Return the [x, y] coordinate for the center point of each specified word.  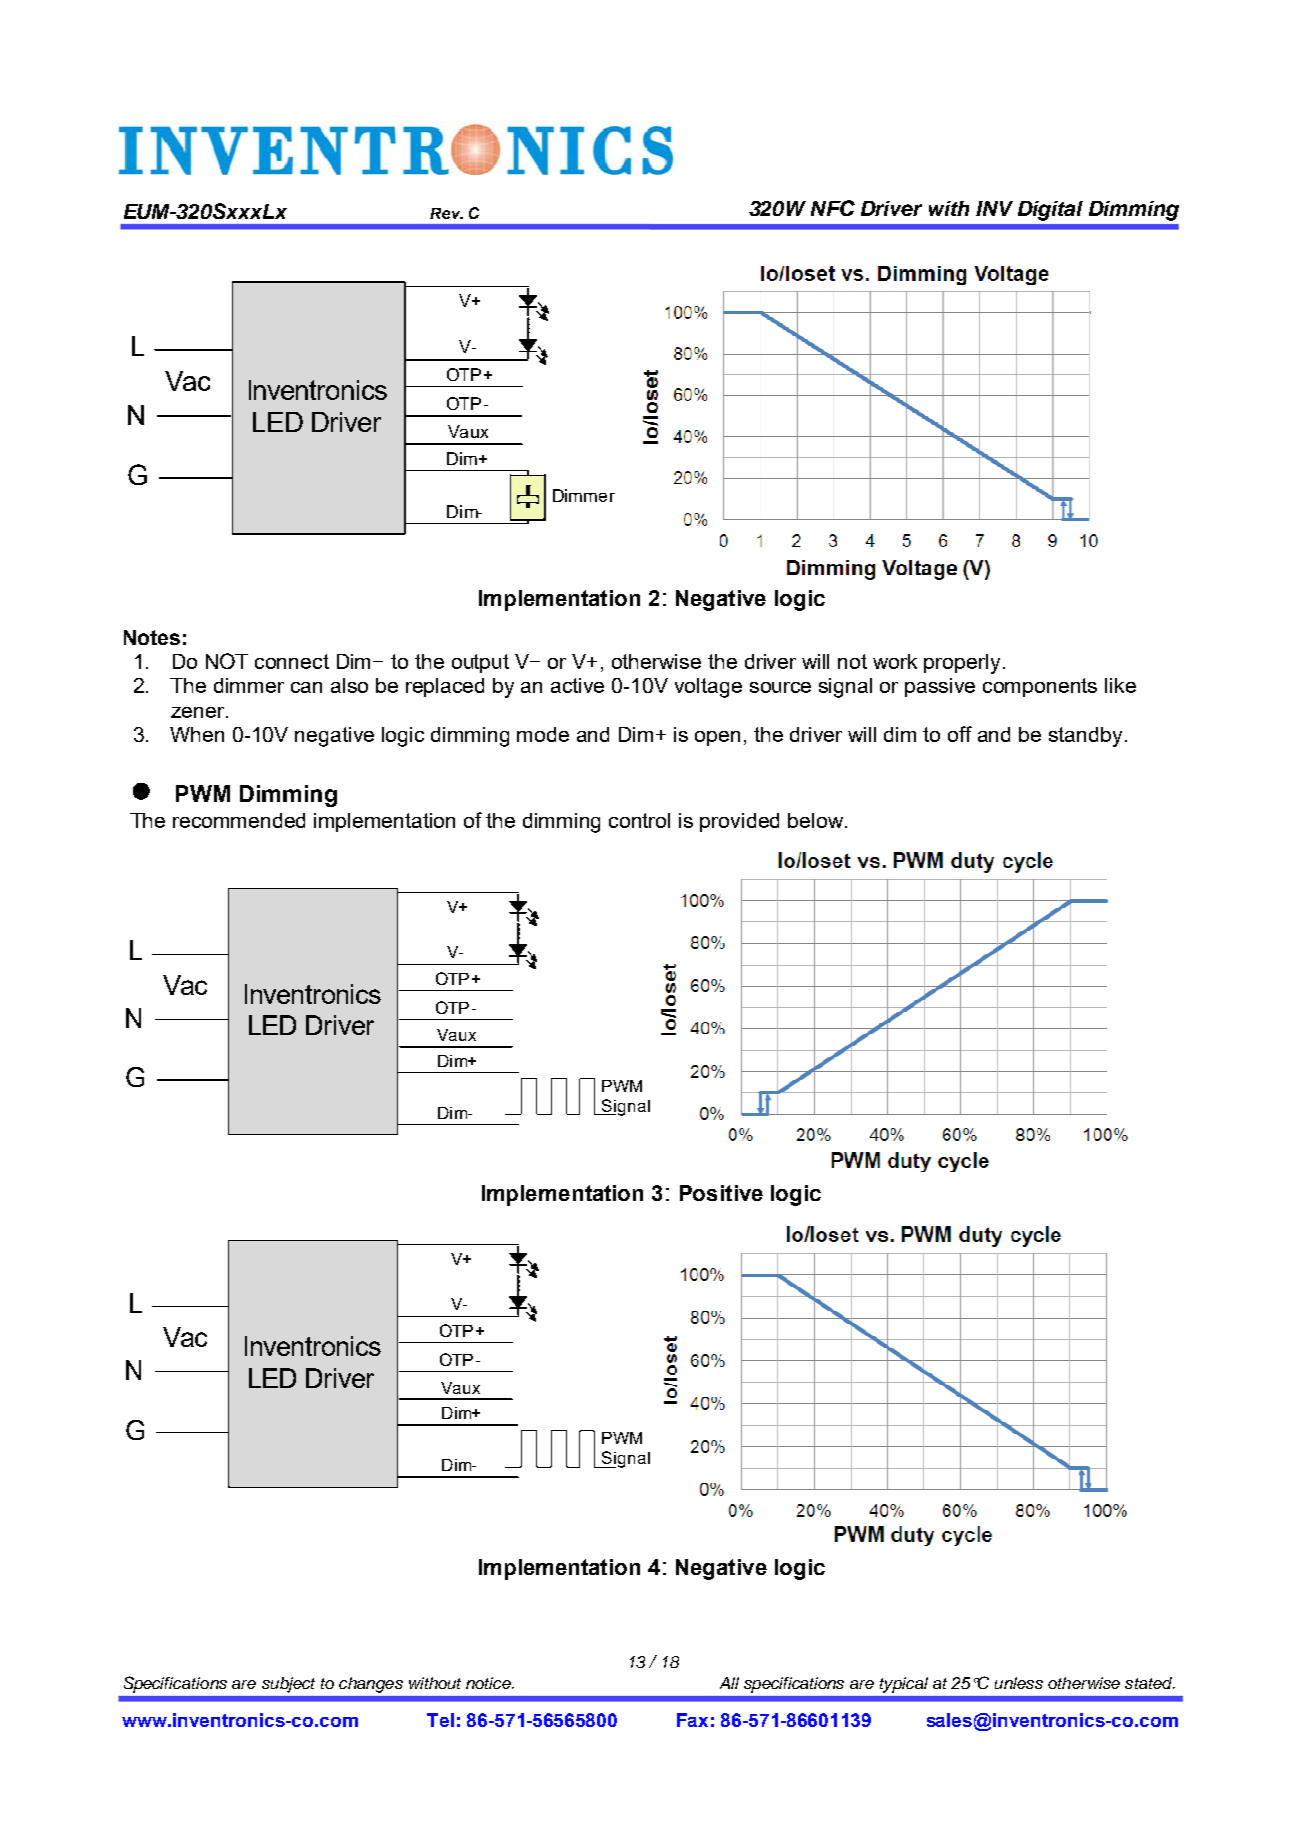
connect [292, 661]
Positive [721, 1193]
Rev [446, 213]
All [729, 1683]
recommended [239, 820]
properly [964, 664]
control [639, 820]
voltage [708, 688]
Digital [1050, 211]
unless [1019, 1683]
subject [288, 1685]
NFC [833, 208]
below [817, 820]
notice [490, 1683]
